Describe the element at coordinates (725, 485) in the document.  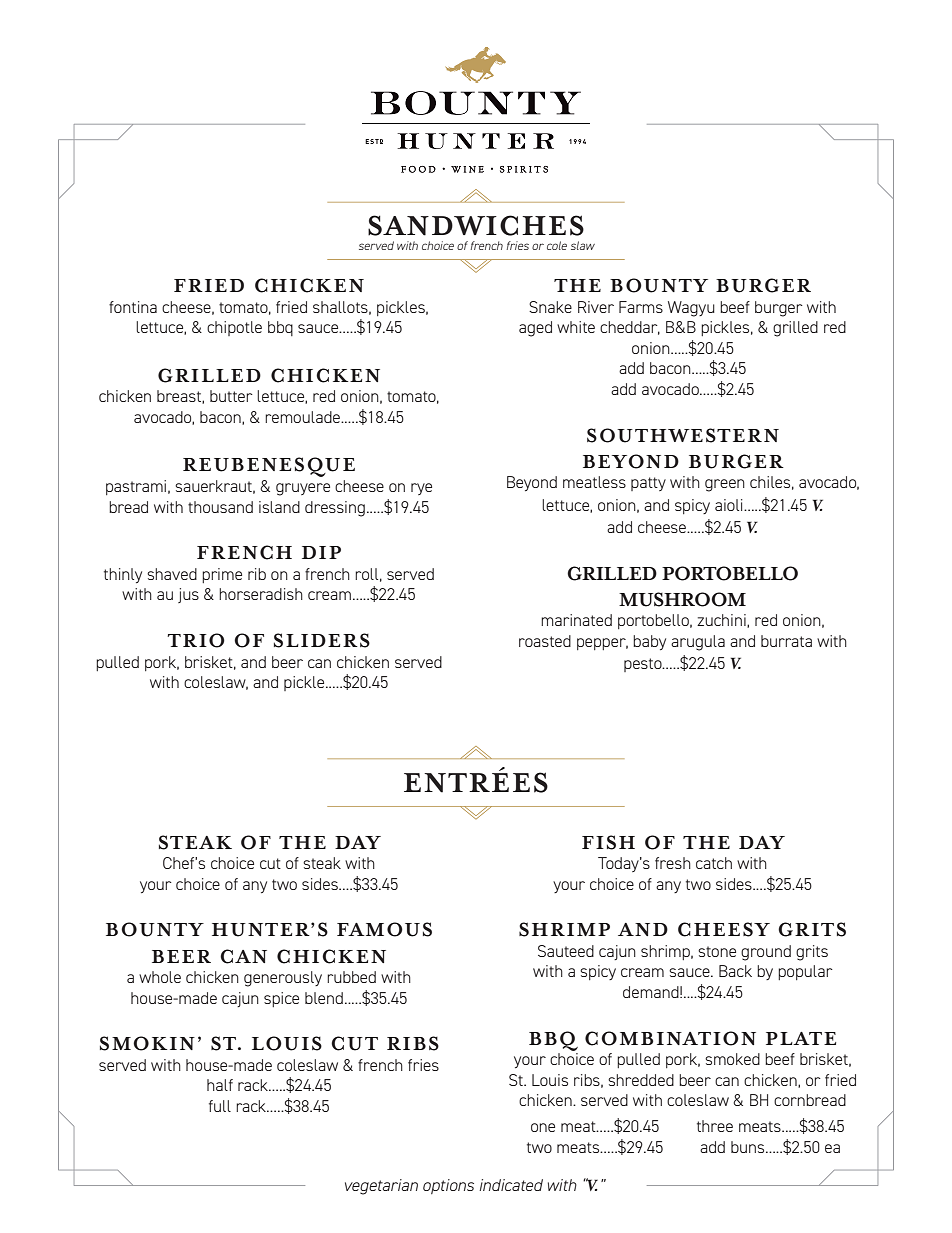
I see `green` at that location.
